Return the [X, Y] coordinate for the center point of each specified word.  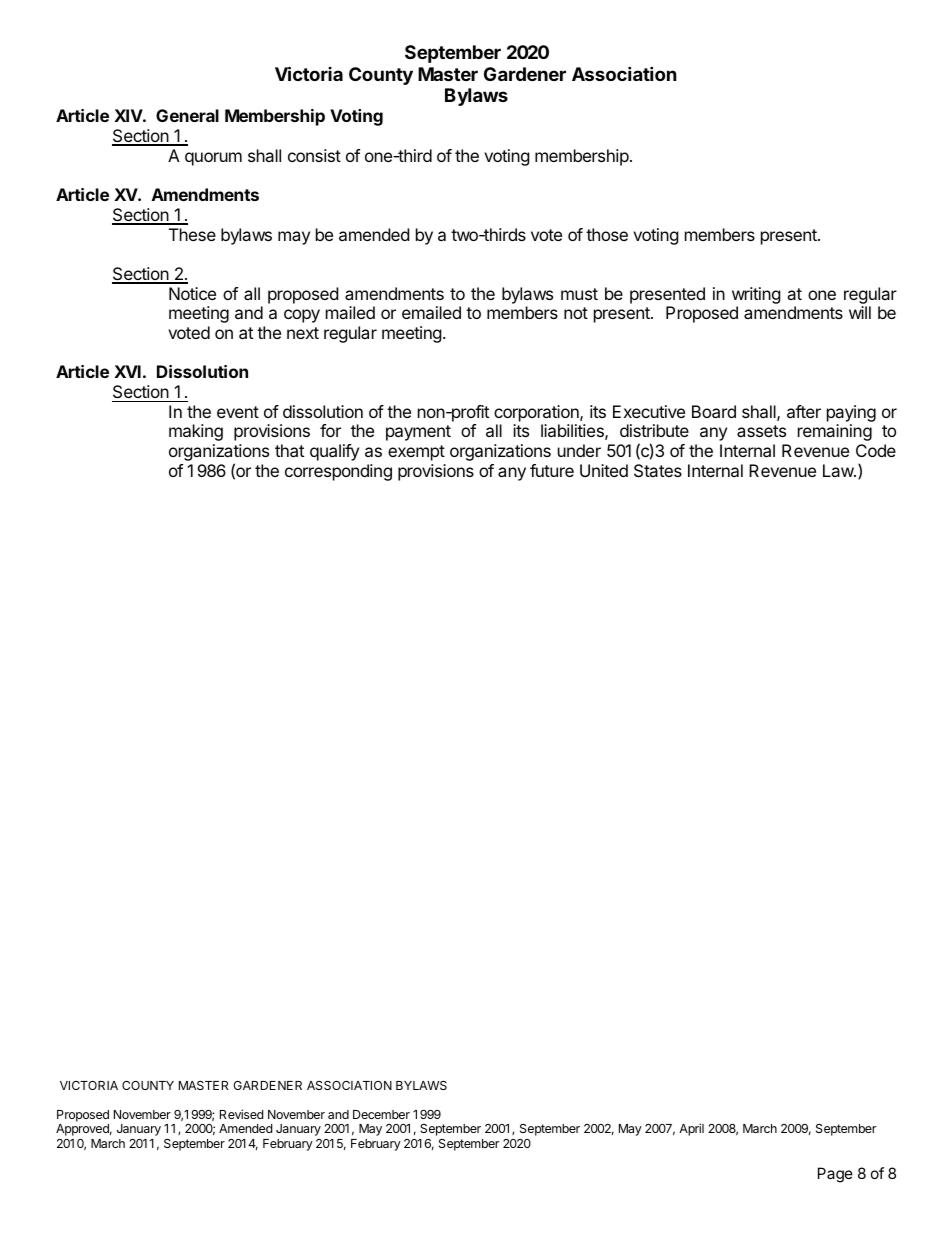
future [552, 470]
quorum [213, 159]
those [607, 234]
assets [761, 431]
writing [756, 295]
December [381, 1114]
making [196, 432]
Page [835, 1175]
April [691, 1129]
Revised [241, 1114]
